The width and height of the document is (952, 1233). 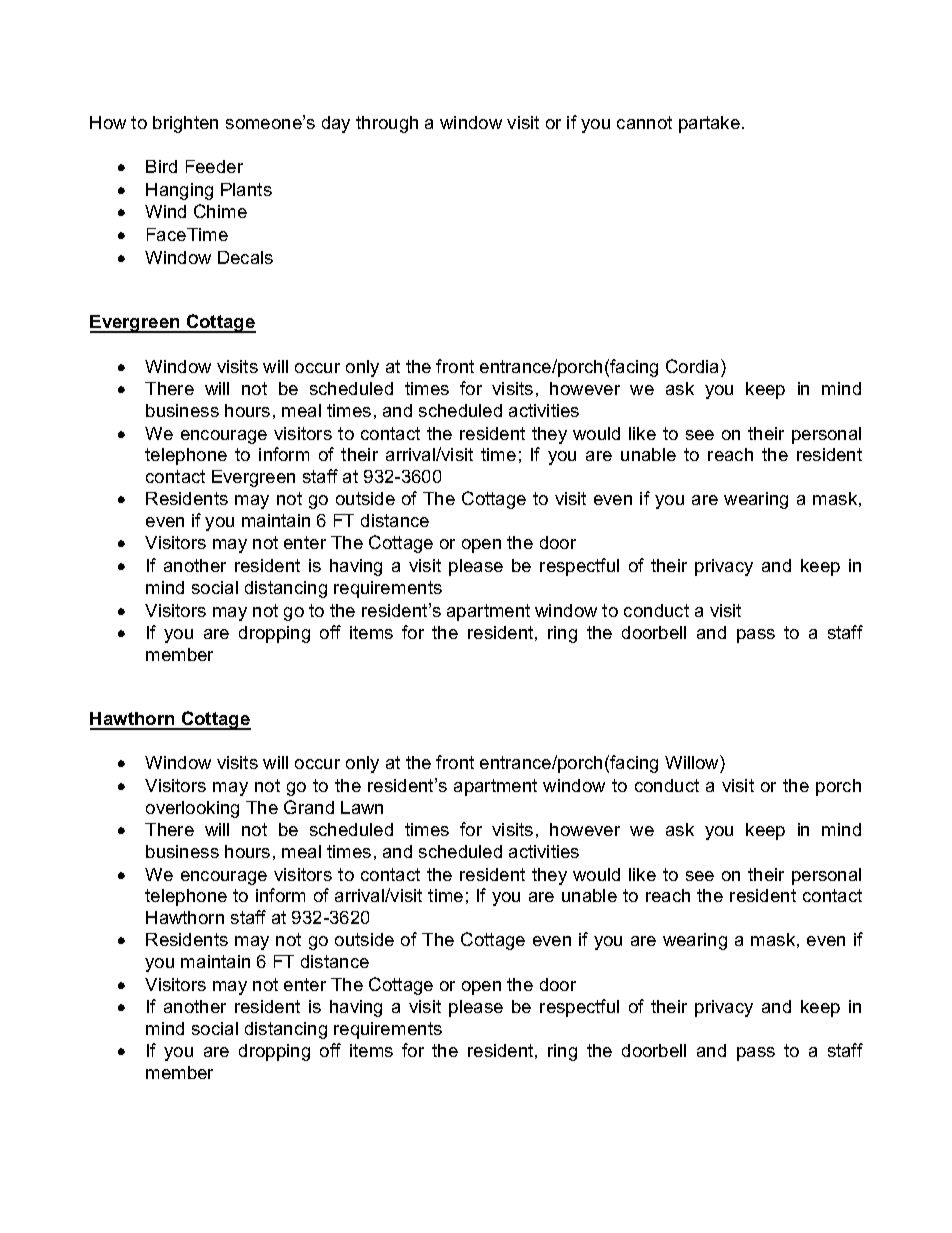 What do you see at coordinates (644, 122) in the document?
I see `cannot` at bounding box center [644, 122].
